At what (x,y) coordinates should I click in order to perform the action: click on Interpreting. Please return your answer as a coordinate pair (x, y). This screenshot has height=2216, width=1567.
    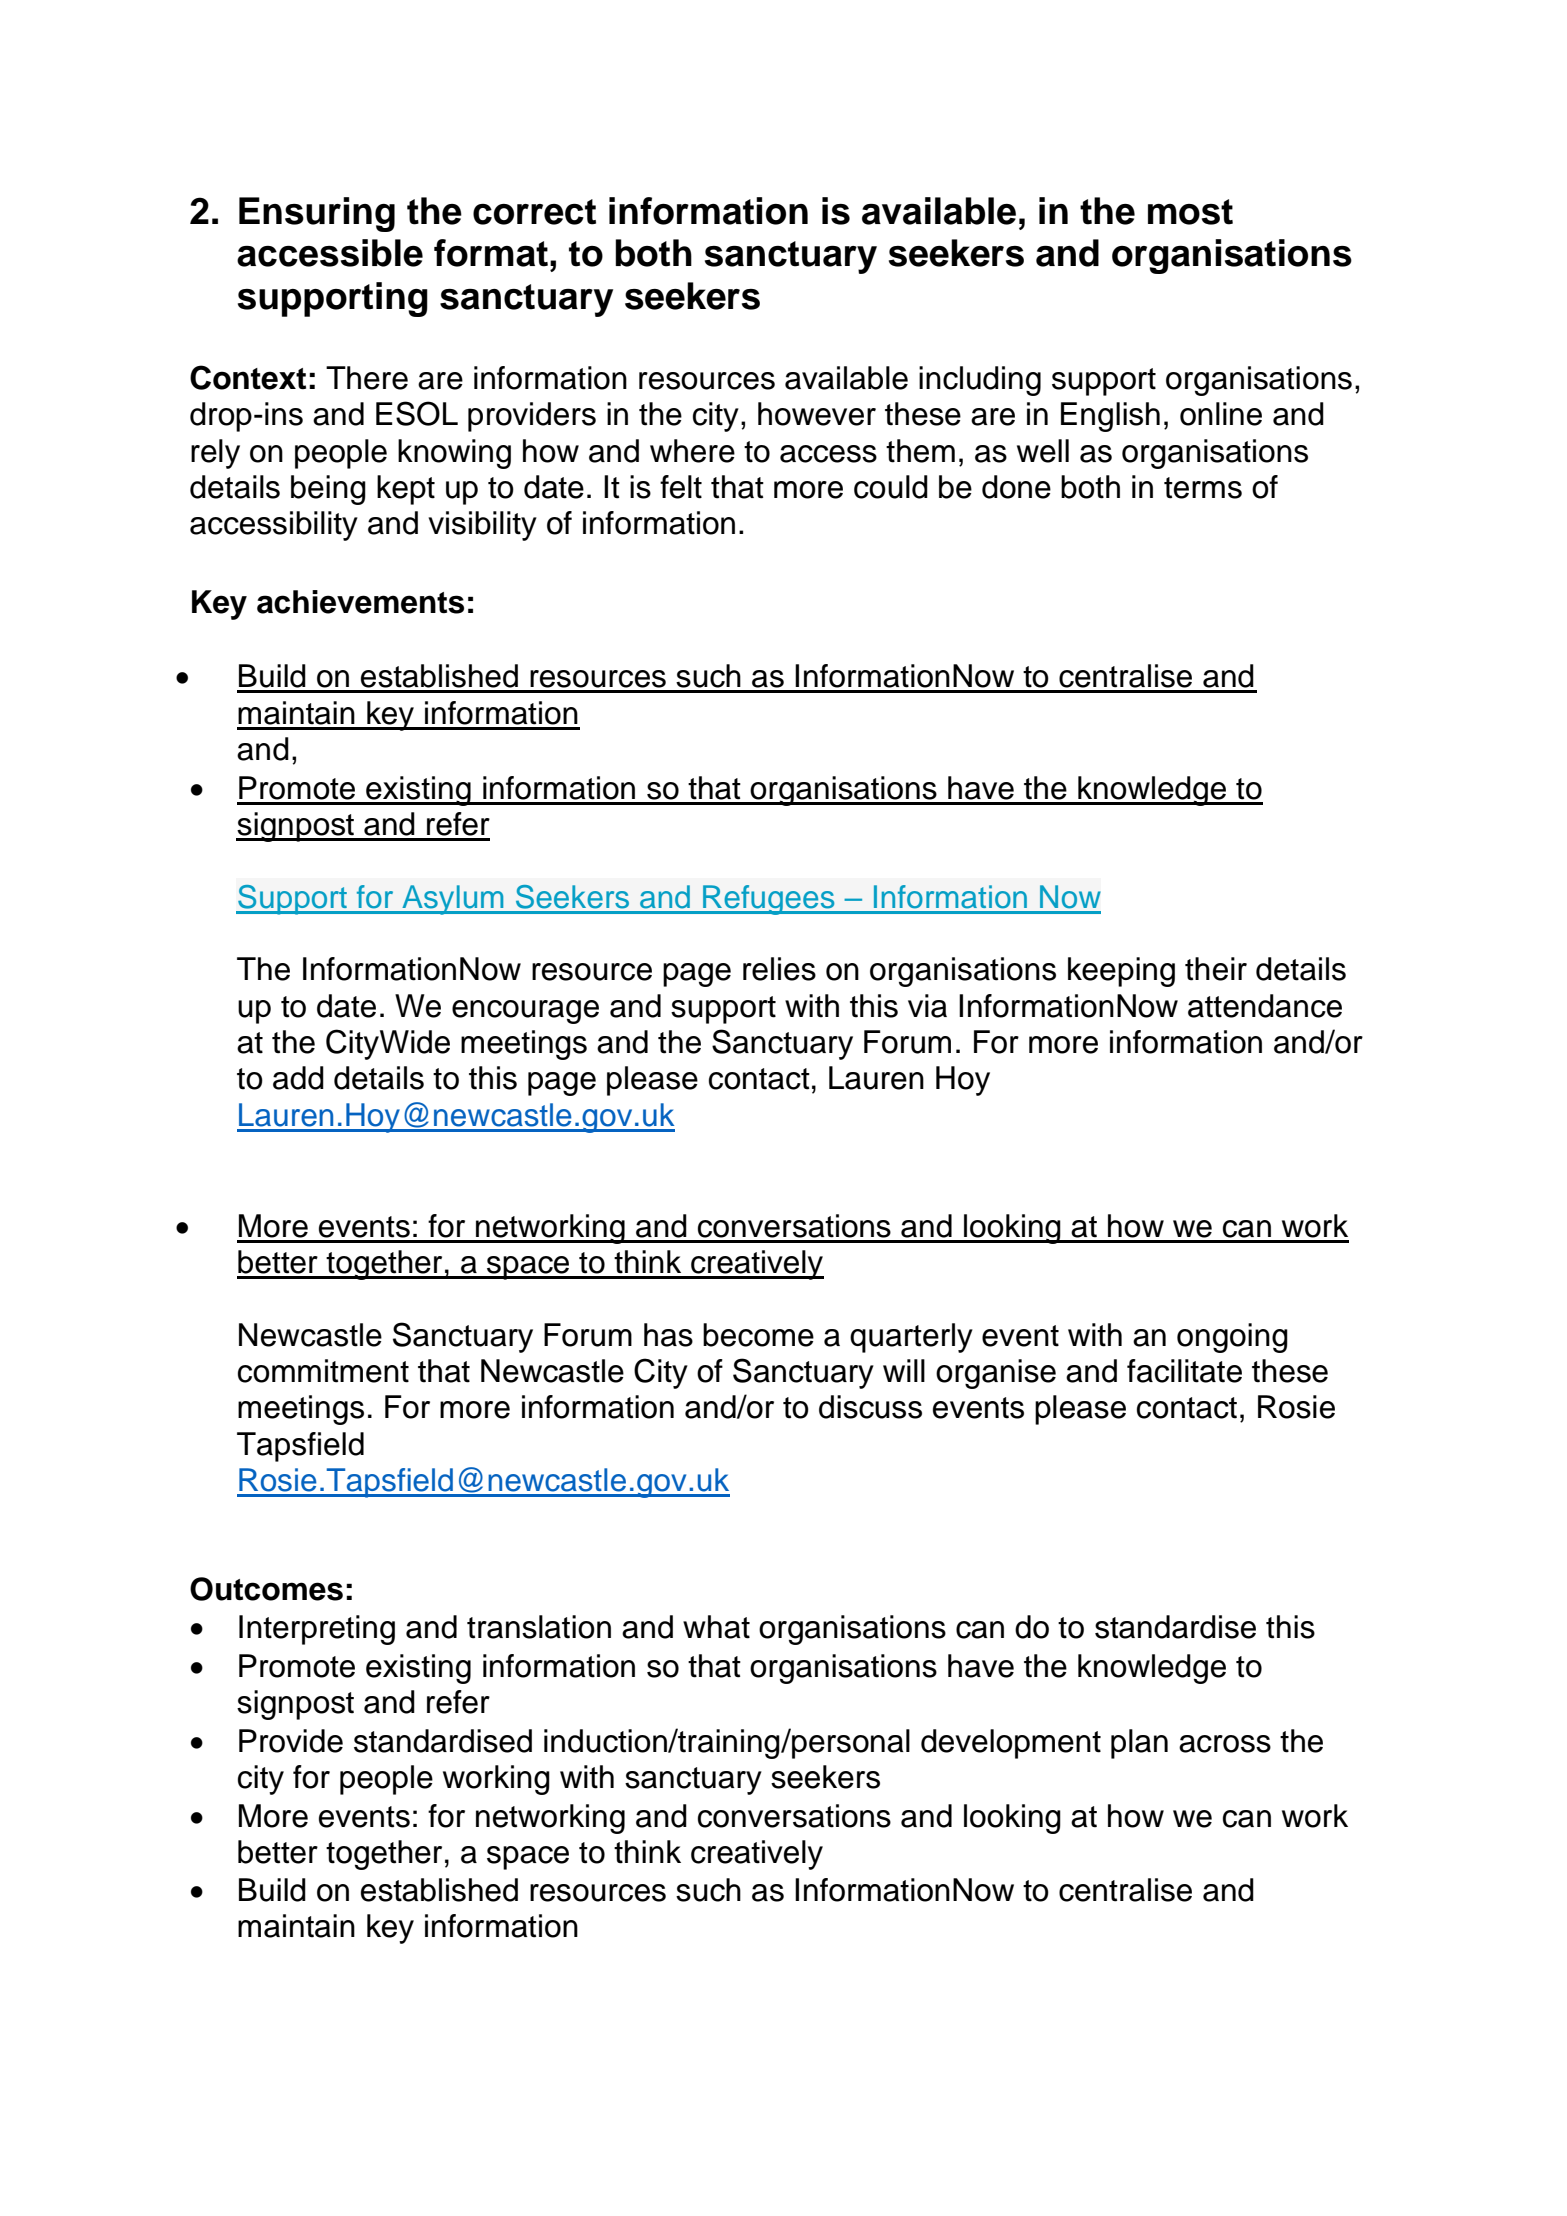
    Looking at the image, I should click on (317, 1630).
